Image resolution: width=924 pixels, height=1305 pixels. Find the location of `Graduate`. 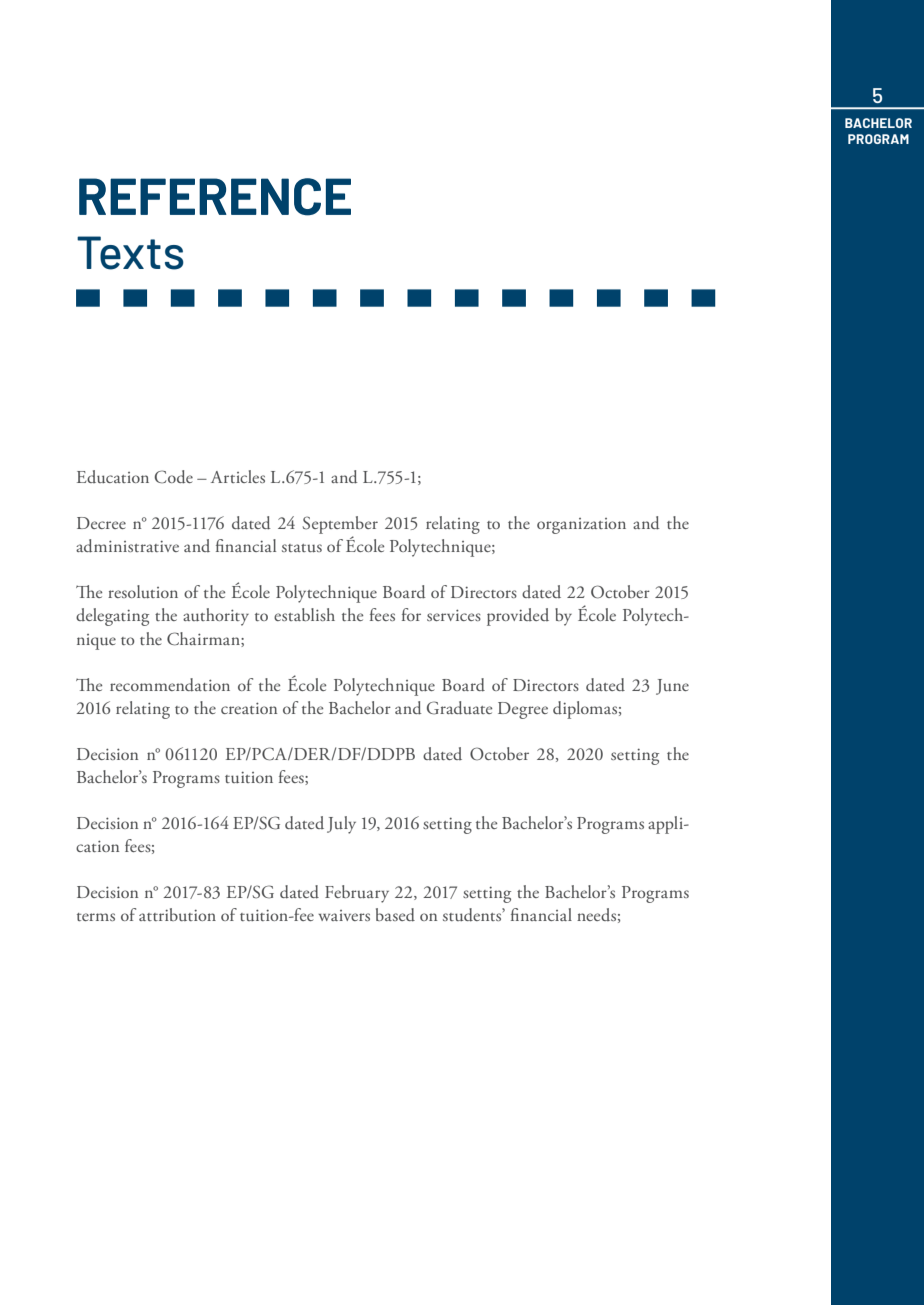

Graduate is located at coordinates (459, 708).
